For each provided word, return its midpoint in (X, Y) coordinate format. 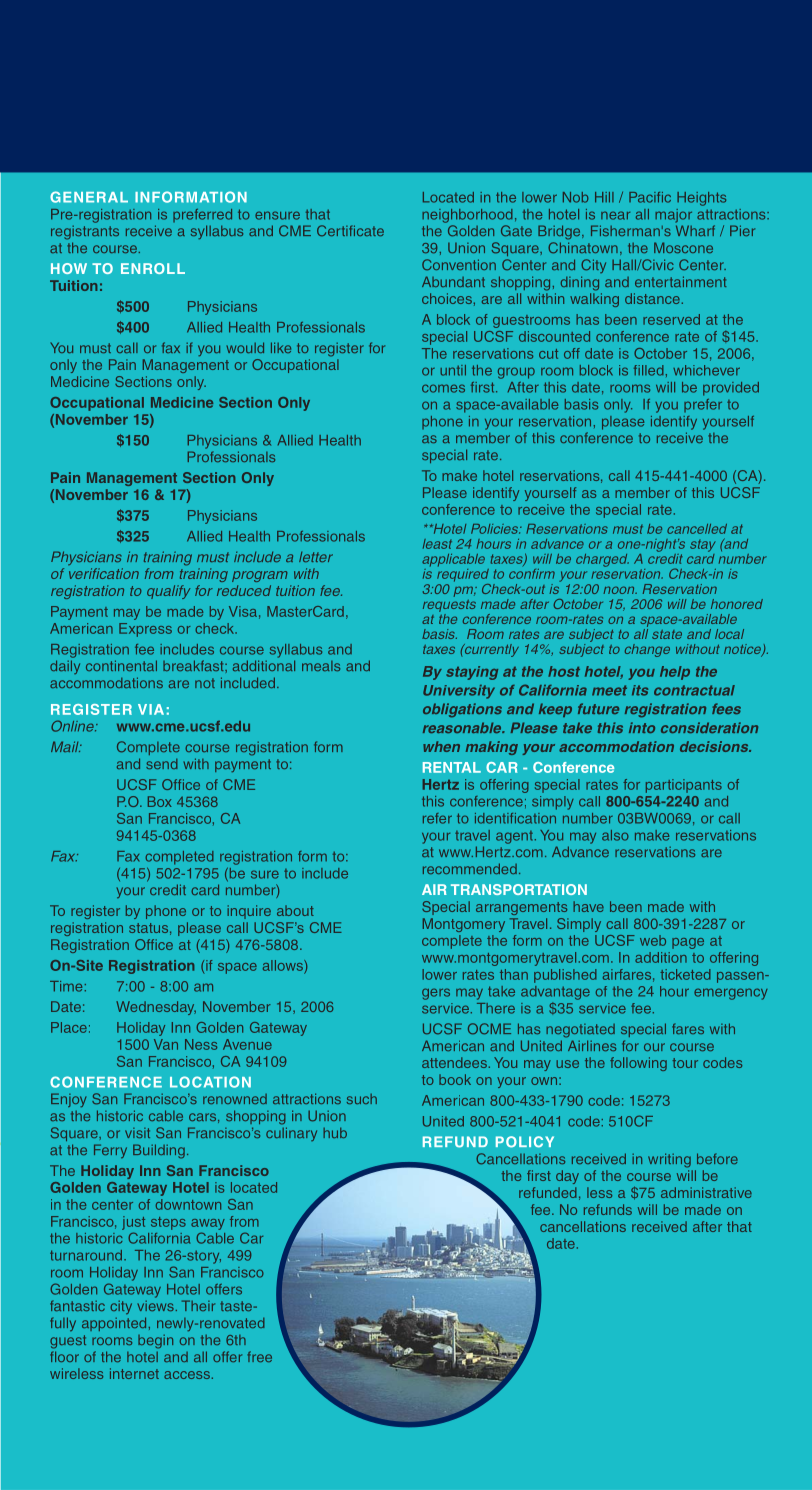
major (673, 216)
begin (155, 1341)
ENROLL (153, 268)
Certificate (350, 231)
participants (684, 786)
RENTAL (452, 767)
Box (160, 801)
